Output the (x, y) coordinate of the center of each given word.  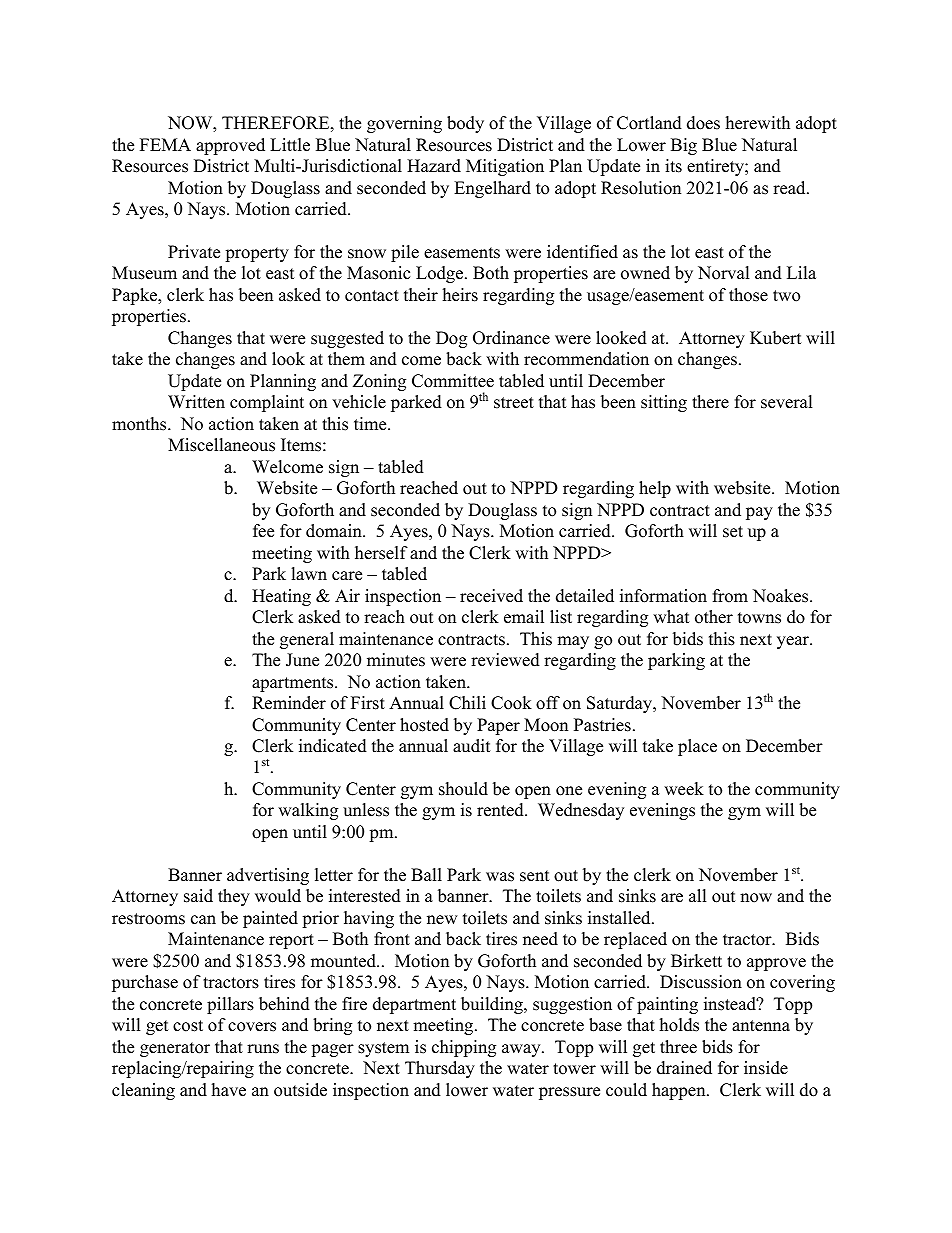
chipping (464, 1048)
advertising (268, 876)
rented (501, 810)
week (684, 789)
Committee (453, 381)
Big (684, 146)
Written (196, 402)
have (229, 1090)
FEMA (165, 144)
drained (684, 1068)
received (491, 596)
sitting (664, 403)
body (465, 124)
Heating (281, 597)
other (714, 617)
